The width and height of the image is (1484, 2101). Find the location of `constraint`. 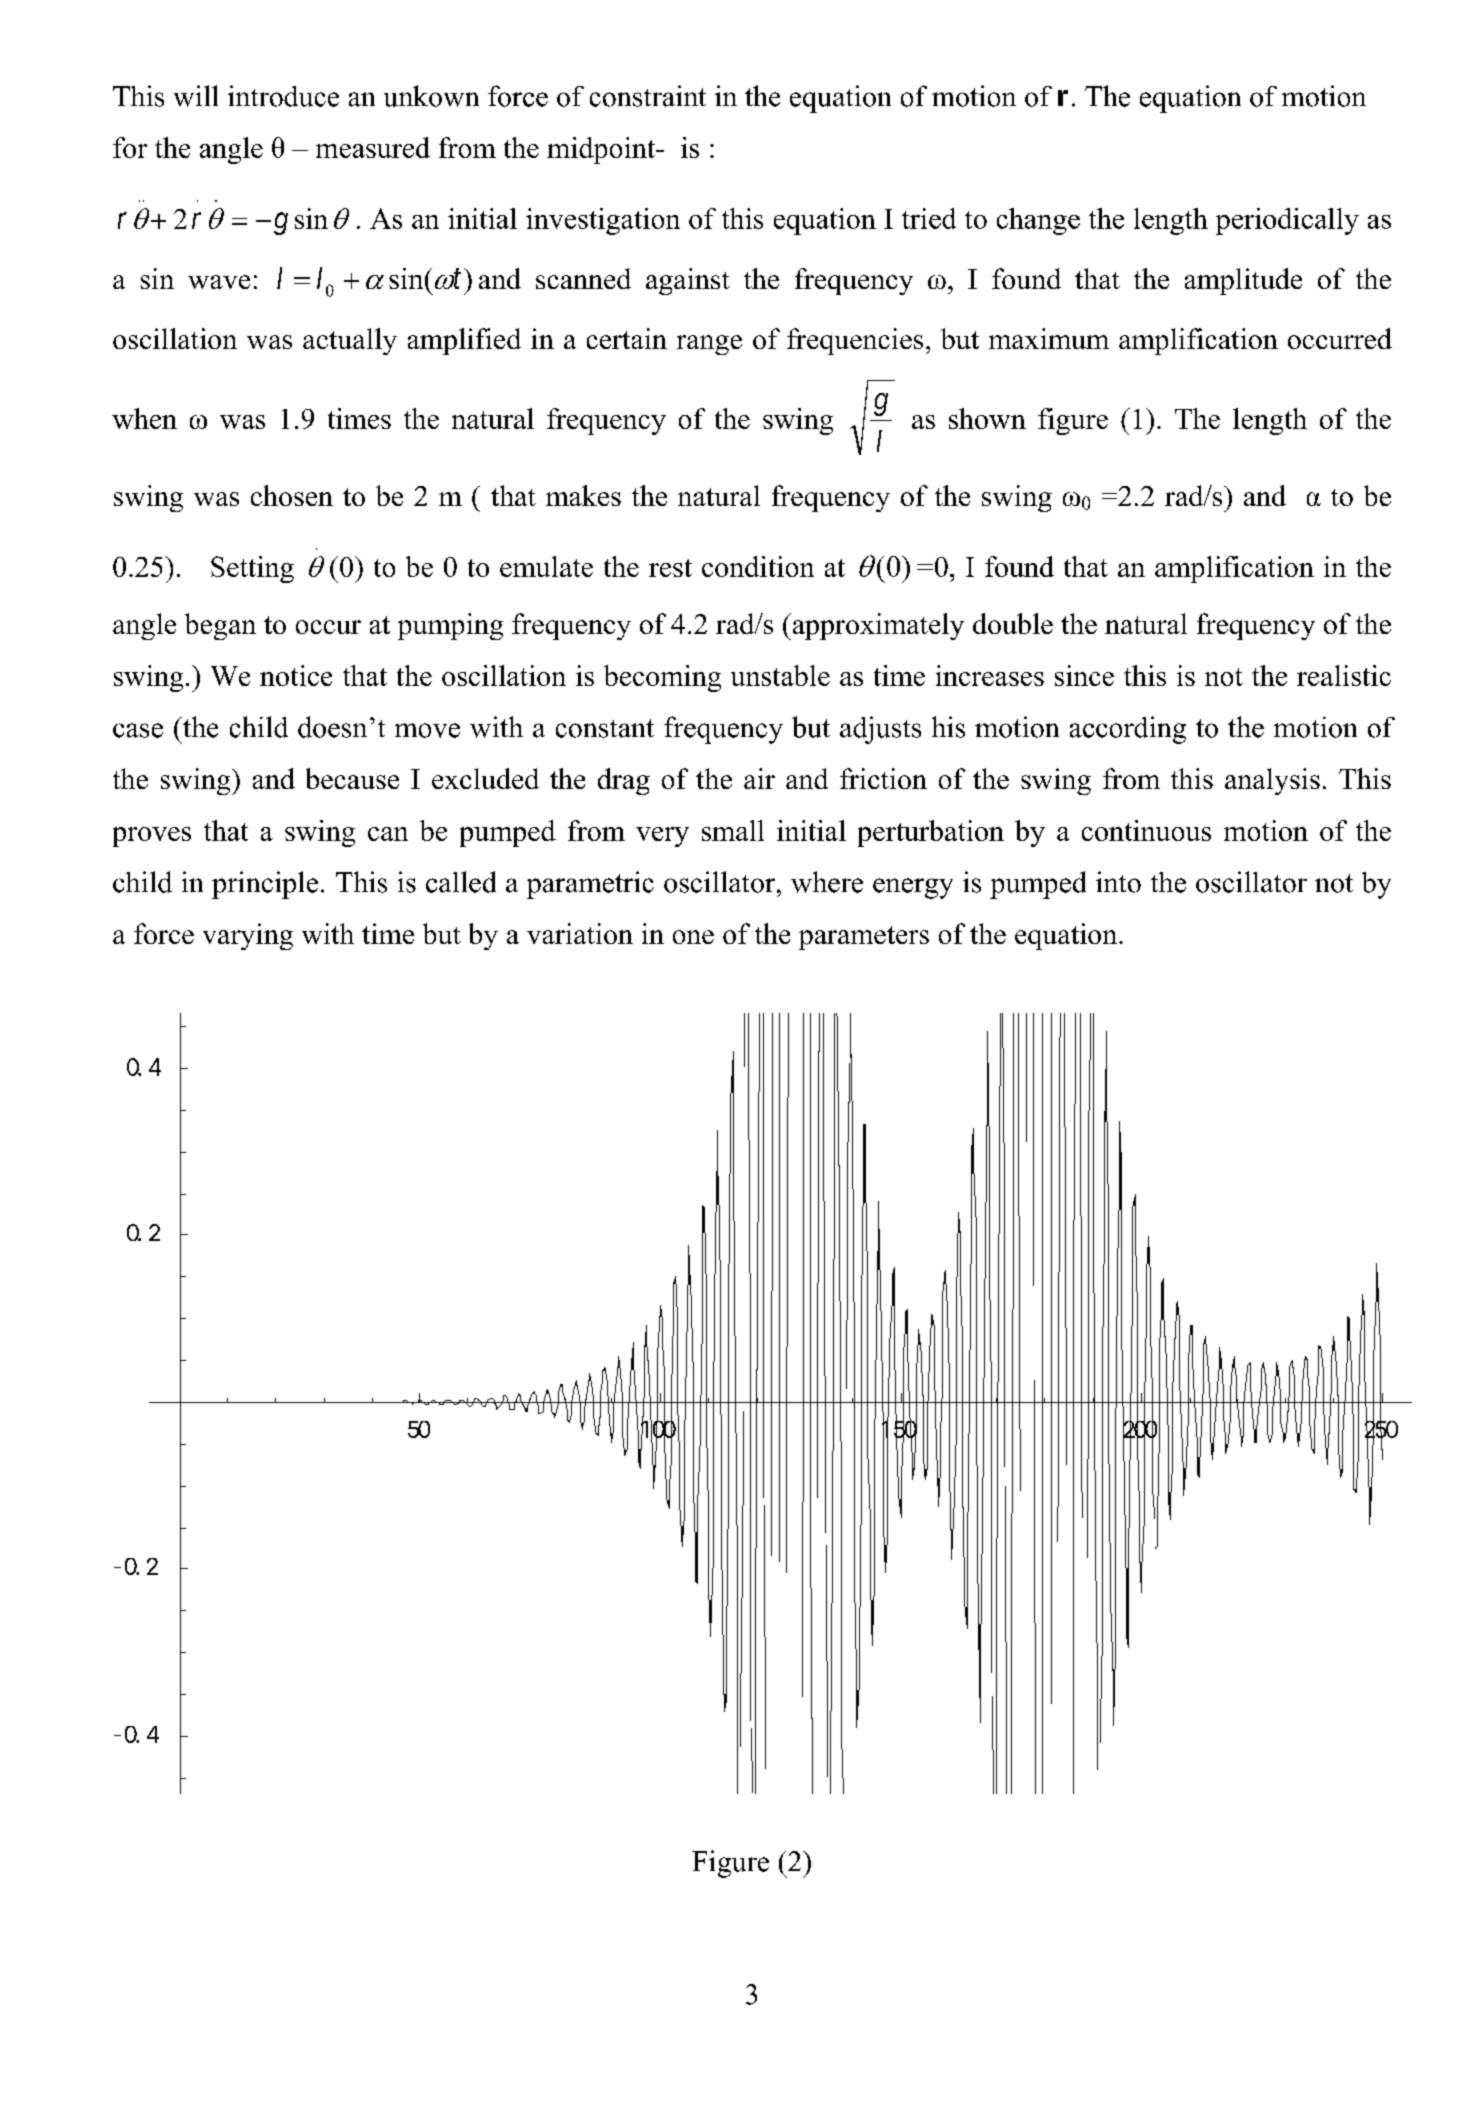

constraint is located at coordinates (648, 96).
